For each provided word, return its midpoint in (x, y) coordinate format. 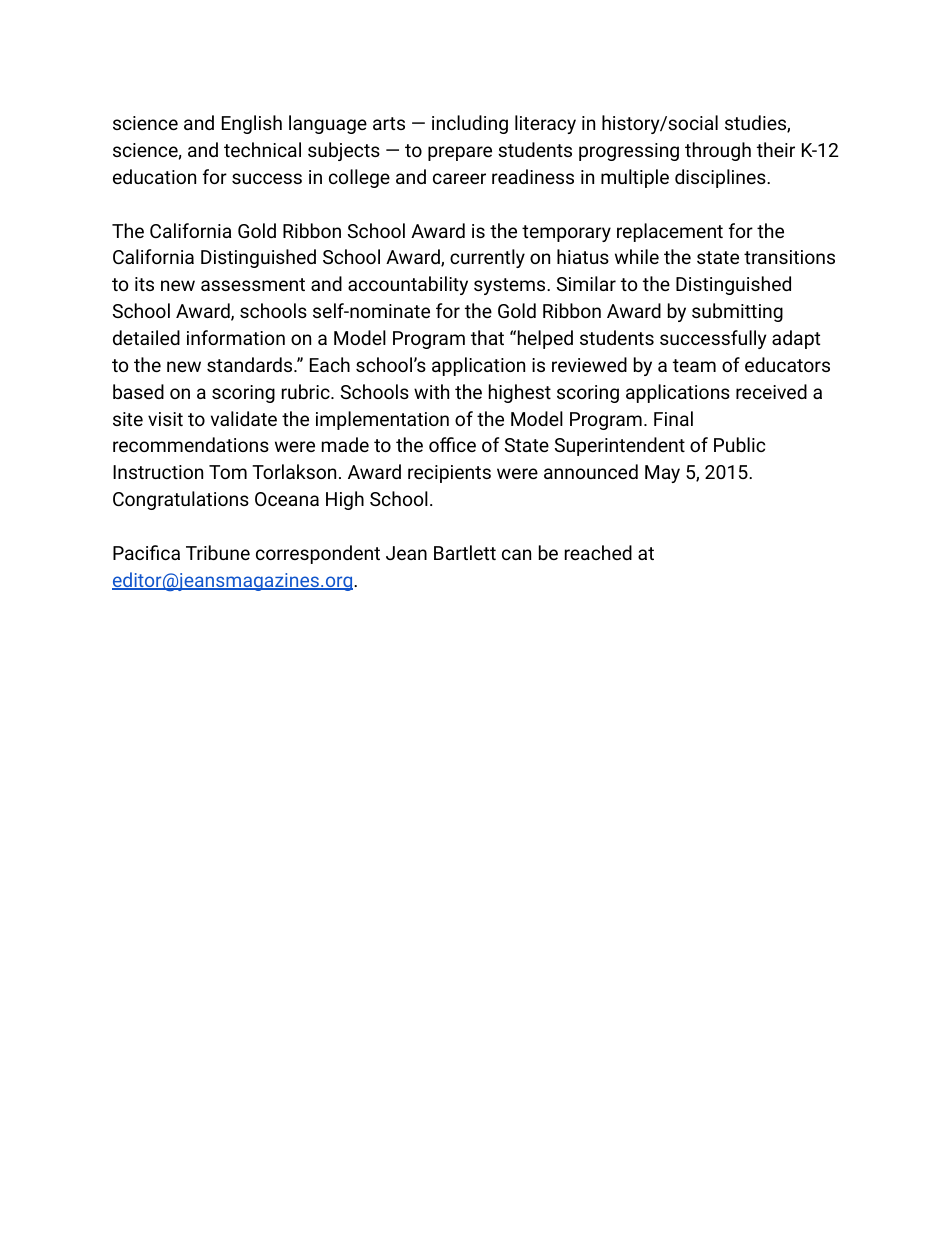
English (252, 124)
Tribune (218, 552)
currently (487, 258)
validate (244, 418)
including (470, 124)
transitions (789, 257)
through (718, 151)
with (431, 391)
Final (673, 418)
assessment (253, 284)
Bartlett (465, 552)
